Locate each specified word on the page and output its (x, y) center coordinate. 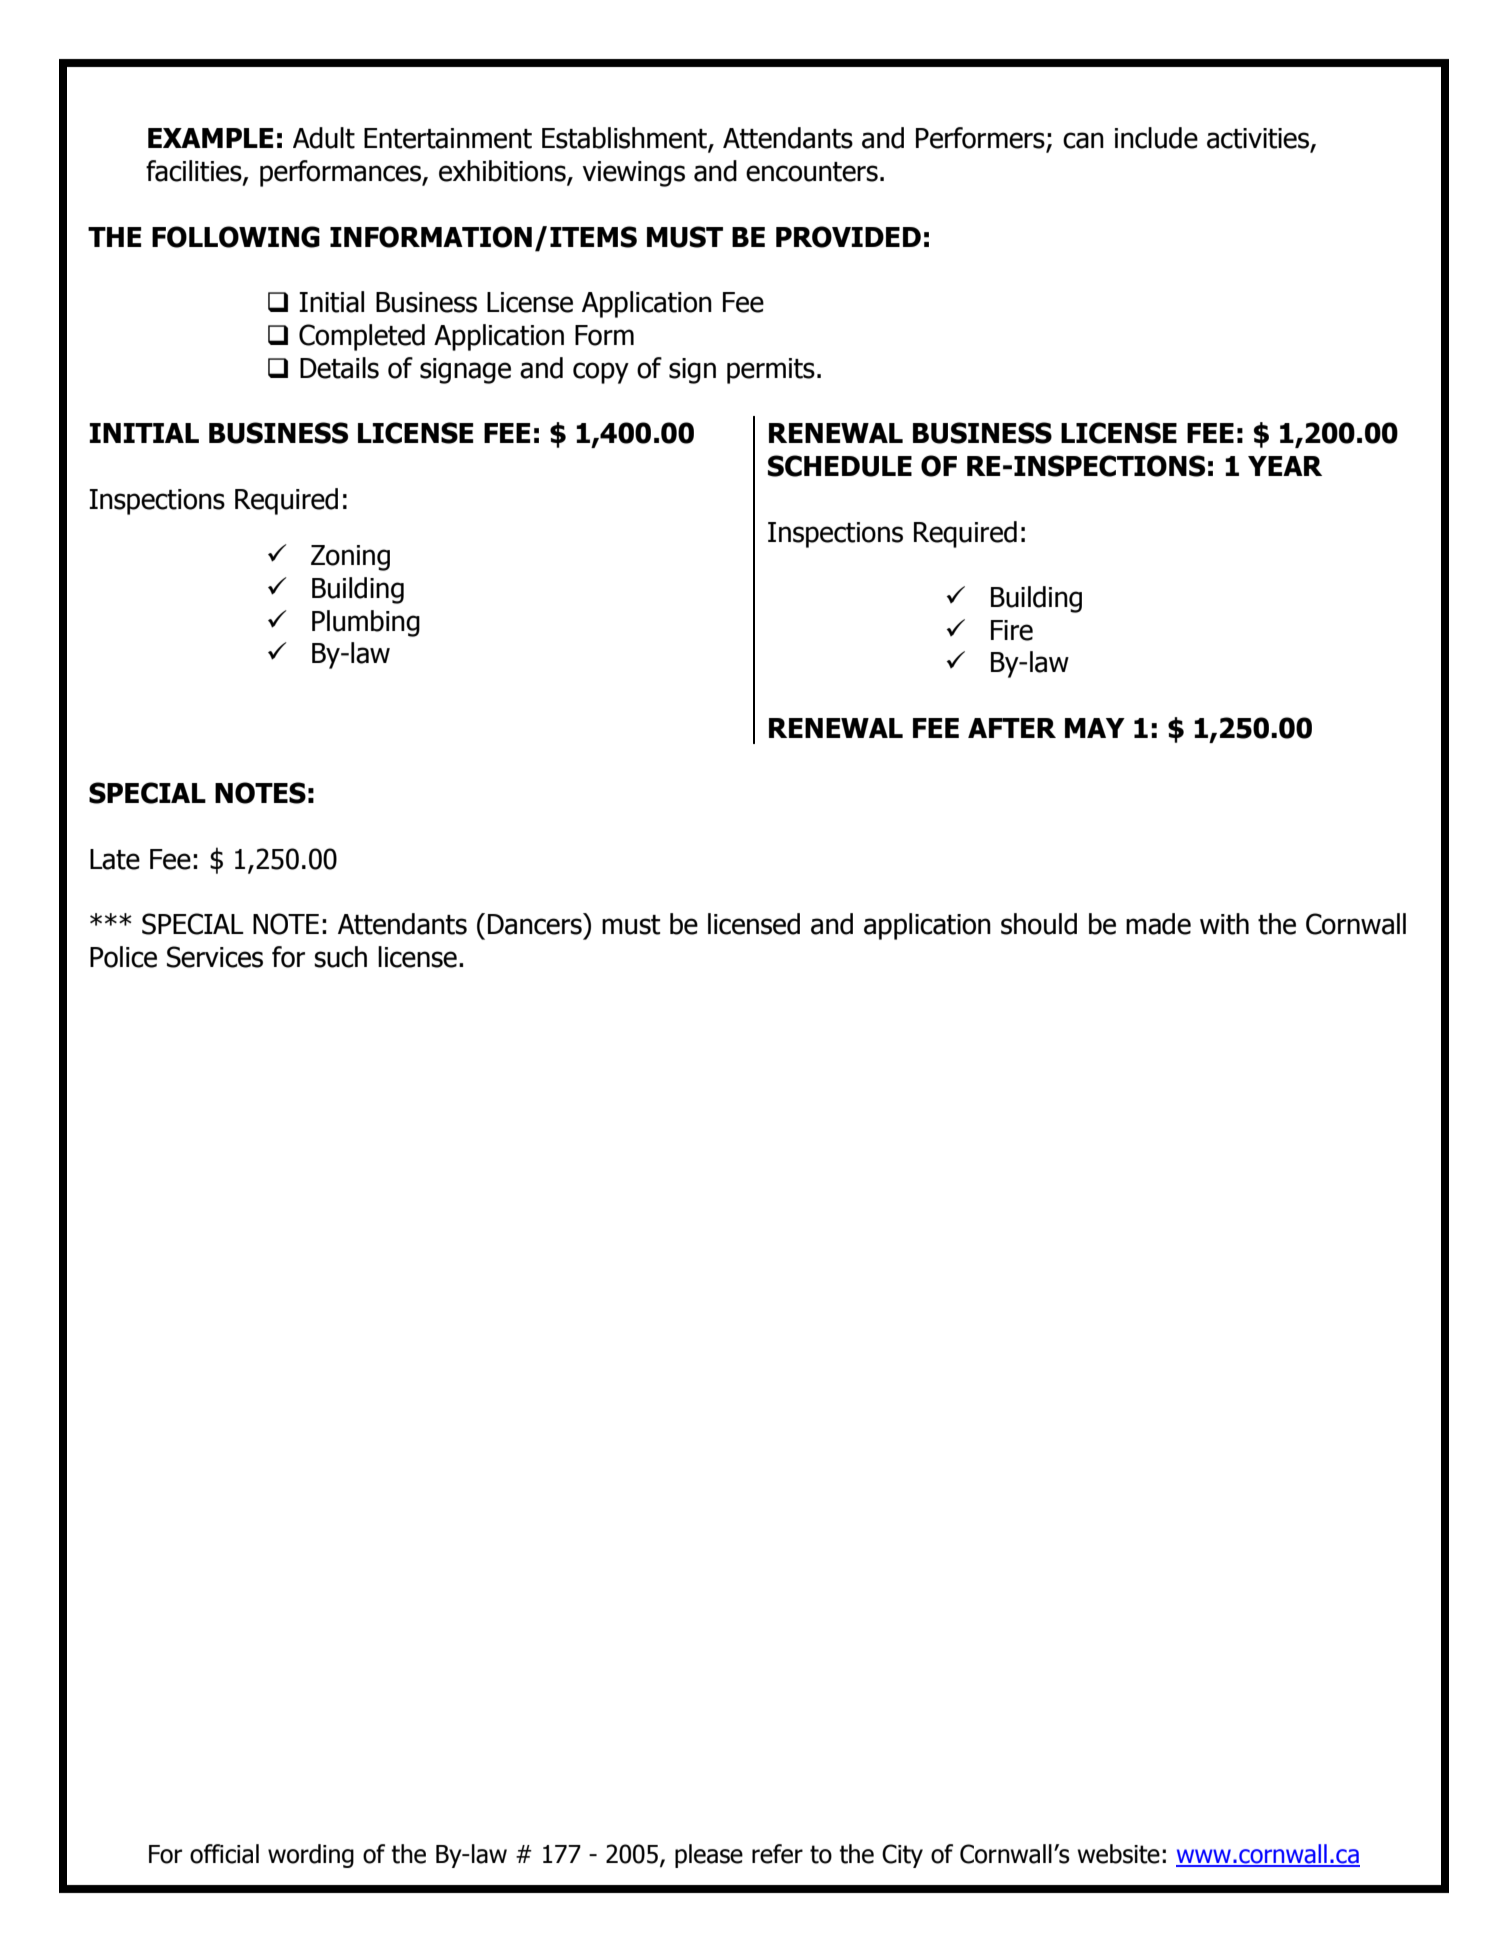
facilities (195, 172)
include (1156, 138)
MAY (1095, 728)
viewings (634, 174)
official (224, 1854)
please (709, 1856)
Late (115, 859)
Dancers (536, 924)
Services (215, 957)
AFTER (1012, 728)
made (1158, 924)
